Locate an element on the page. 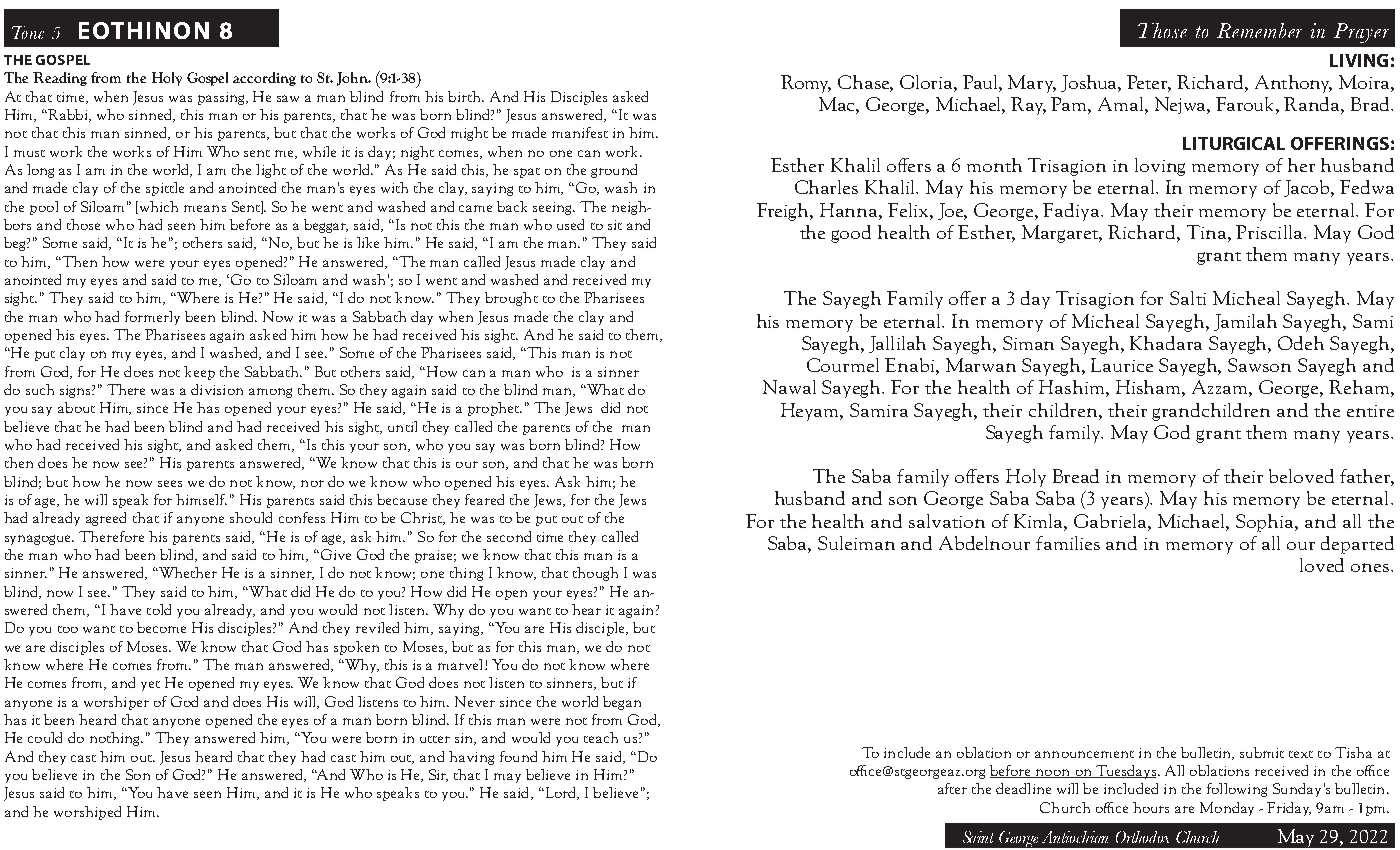 This page has width=1400, height=850. according is located at coordinates (264, 79).
